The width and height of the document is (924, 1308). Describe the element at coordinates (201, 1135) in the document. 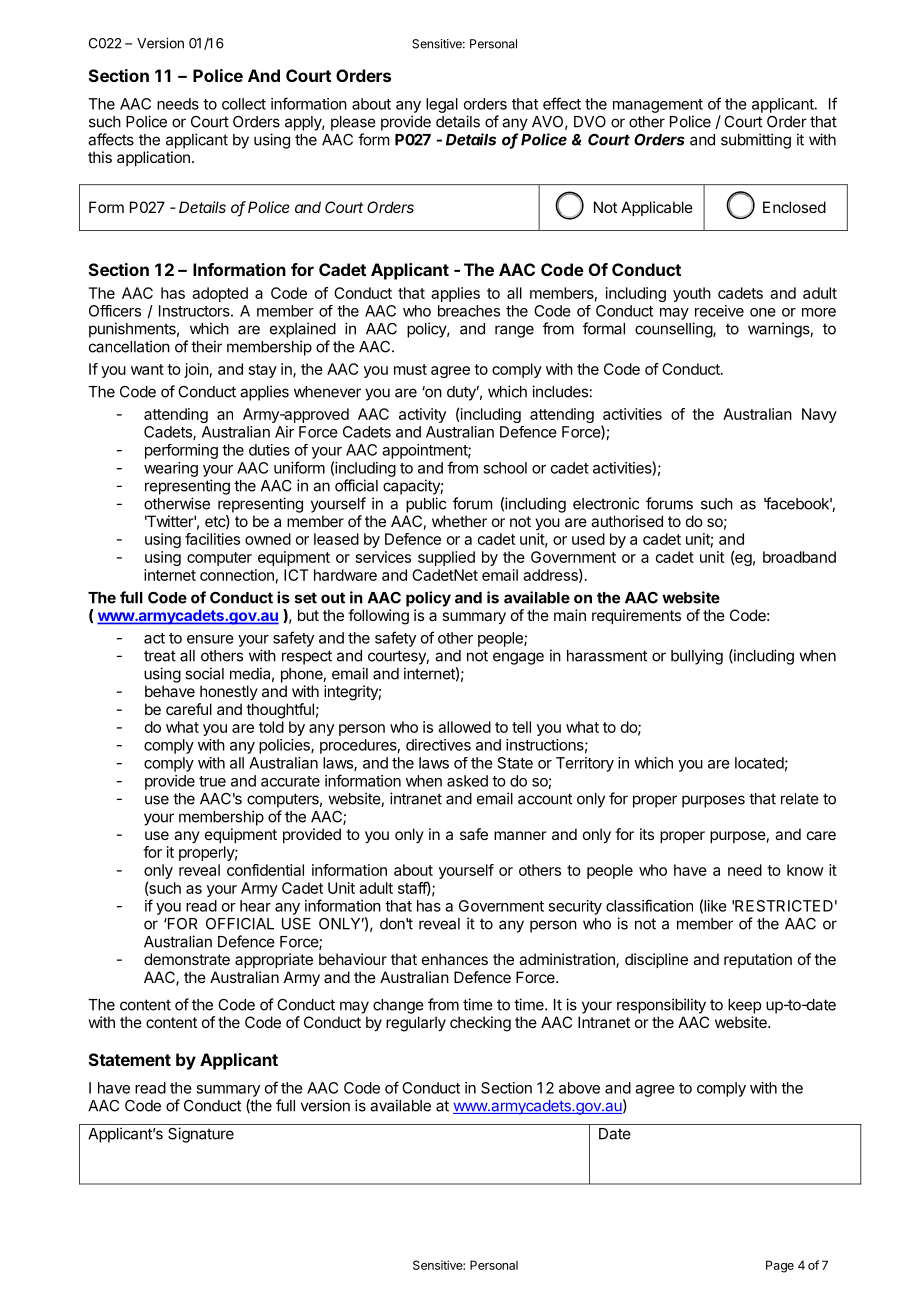

I see `Signature` at that location.
